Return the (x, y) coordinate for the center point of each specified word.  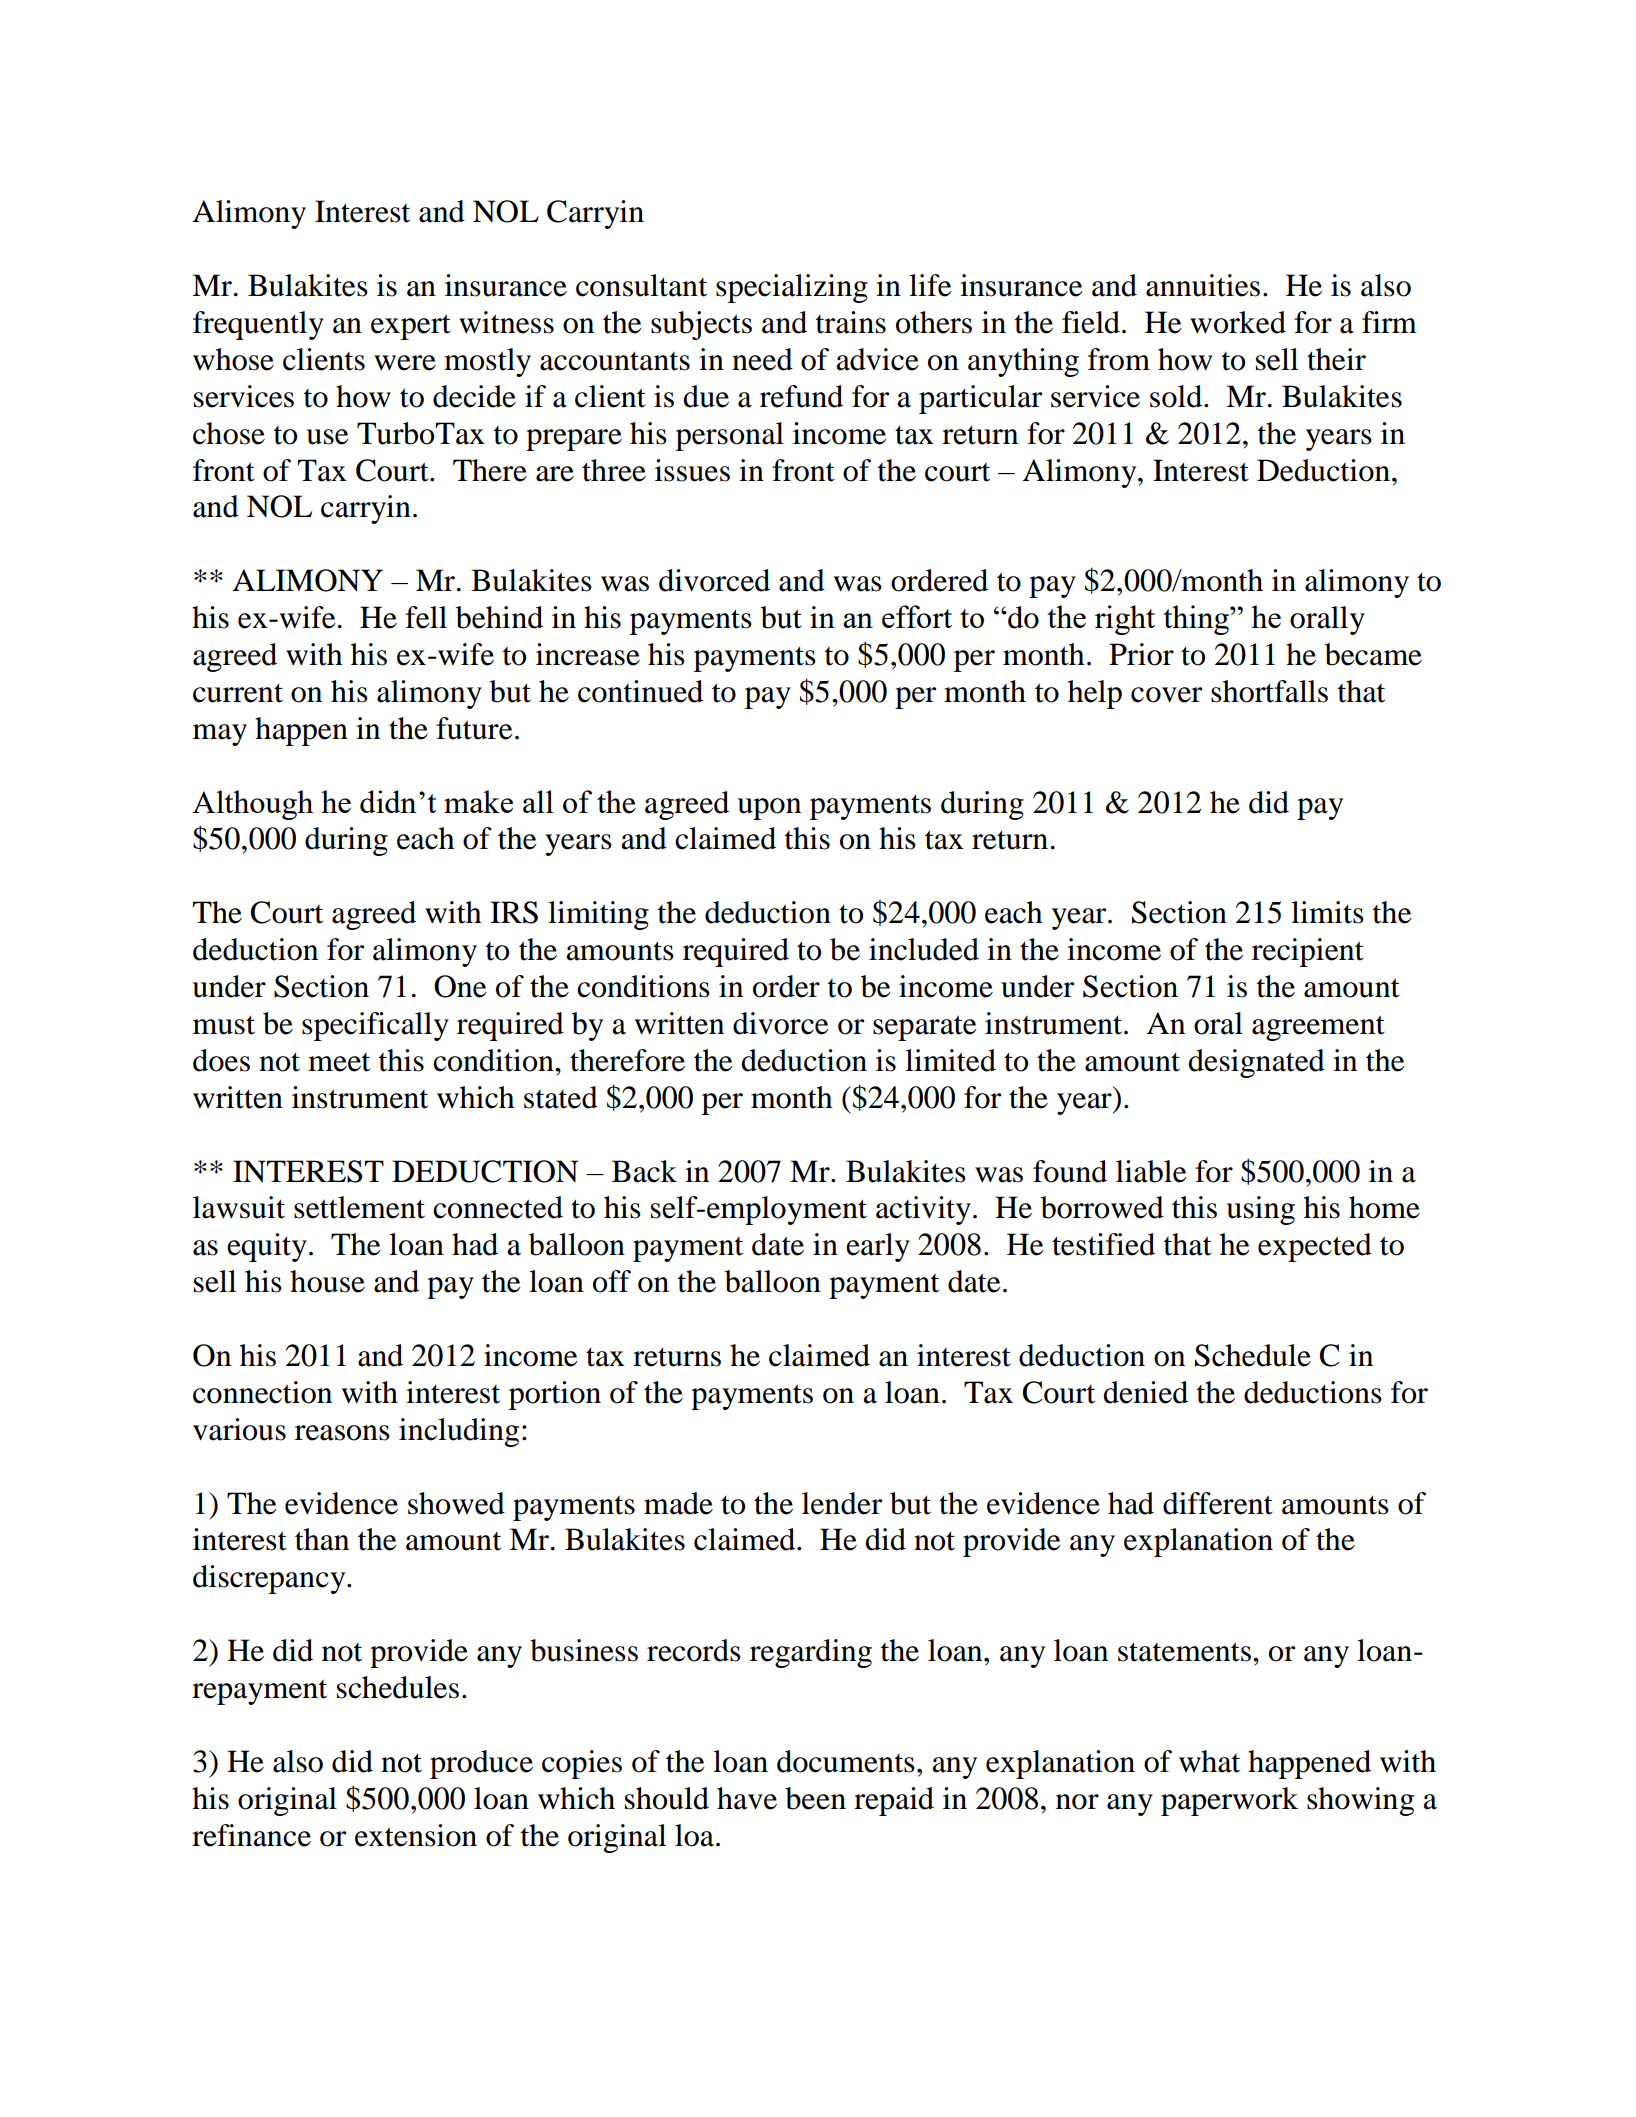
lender (842, 1503)
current (238, 693)
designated (1256, 1063)
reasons (342, 1433)
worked (1238, 322)
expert (411, 327)
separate (924, 1028)
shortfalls (1269, 691)
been (815, 1798)
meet (339, 1062)
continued (640, 691)
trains (851, 322)
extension (416, 1835)
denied (1145, 1392)
